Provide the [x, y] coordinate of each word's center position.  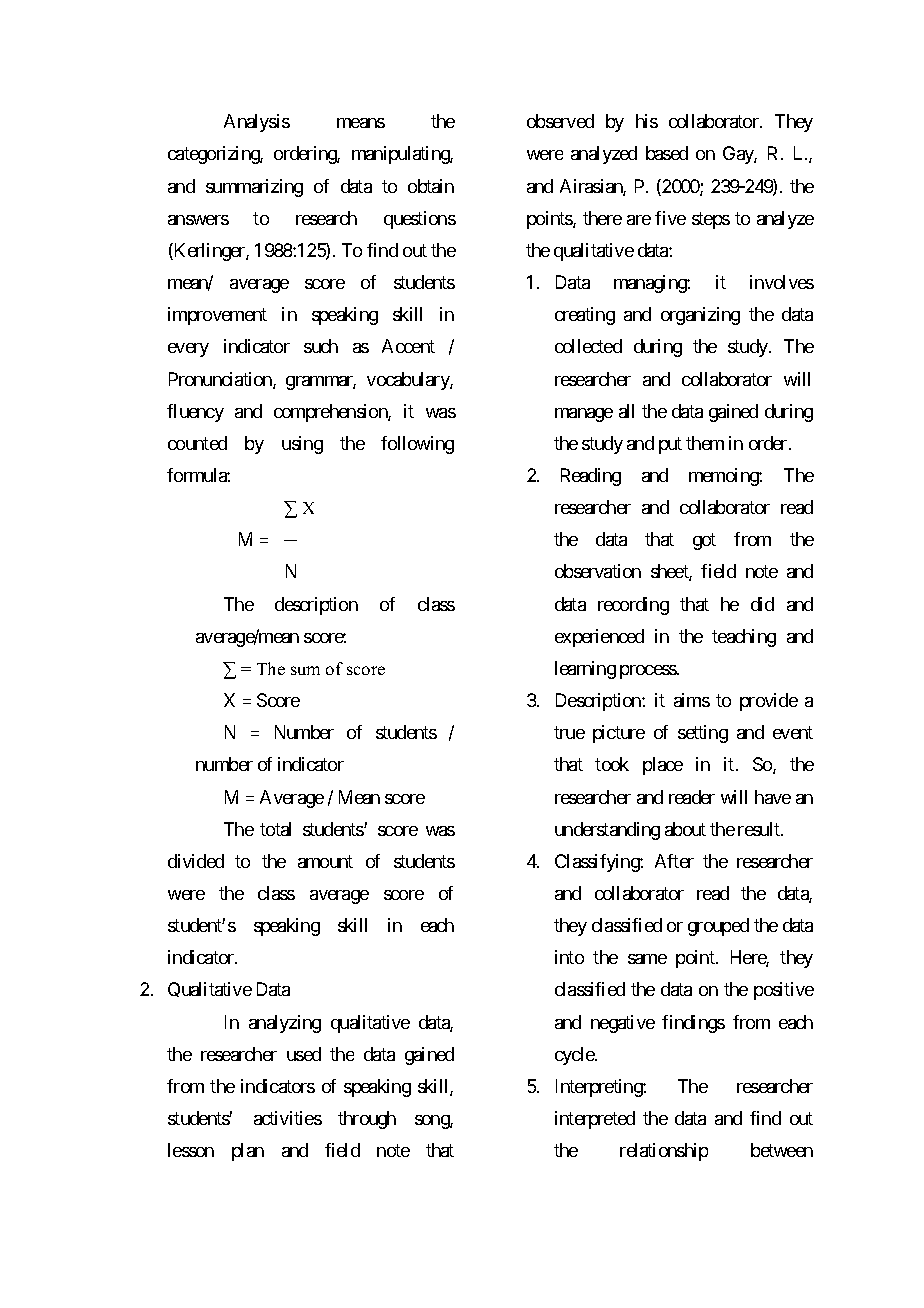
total [275, 829]
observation [598, 571]
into [569, 957]
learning [585, 670]
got [704, 541]
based [667, 153]
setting [703, 734]
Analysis [257, 123]
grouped [718, 927]
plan [248, 1152]
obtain [431, 186]
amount [325, 861]
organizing [700, 316]
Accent [408, 346]
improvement [217, 316]
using [302, 445]
